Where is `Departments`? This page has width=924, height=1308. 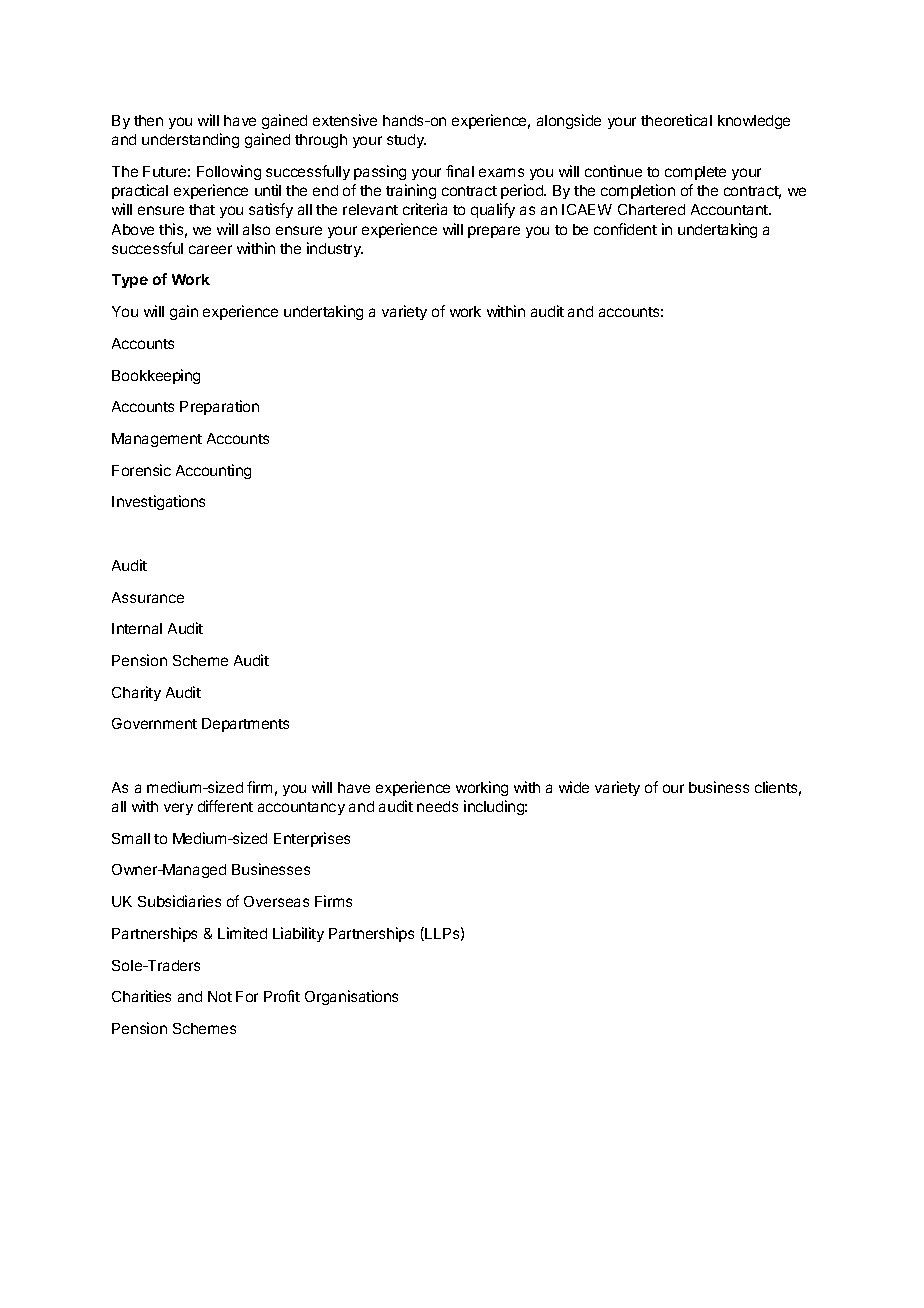
Departments is located at coordinates (245, 725).
